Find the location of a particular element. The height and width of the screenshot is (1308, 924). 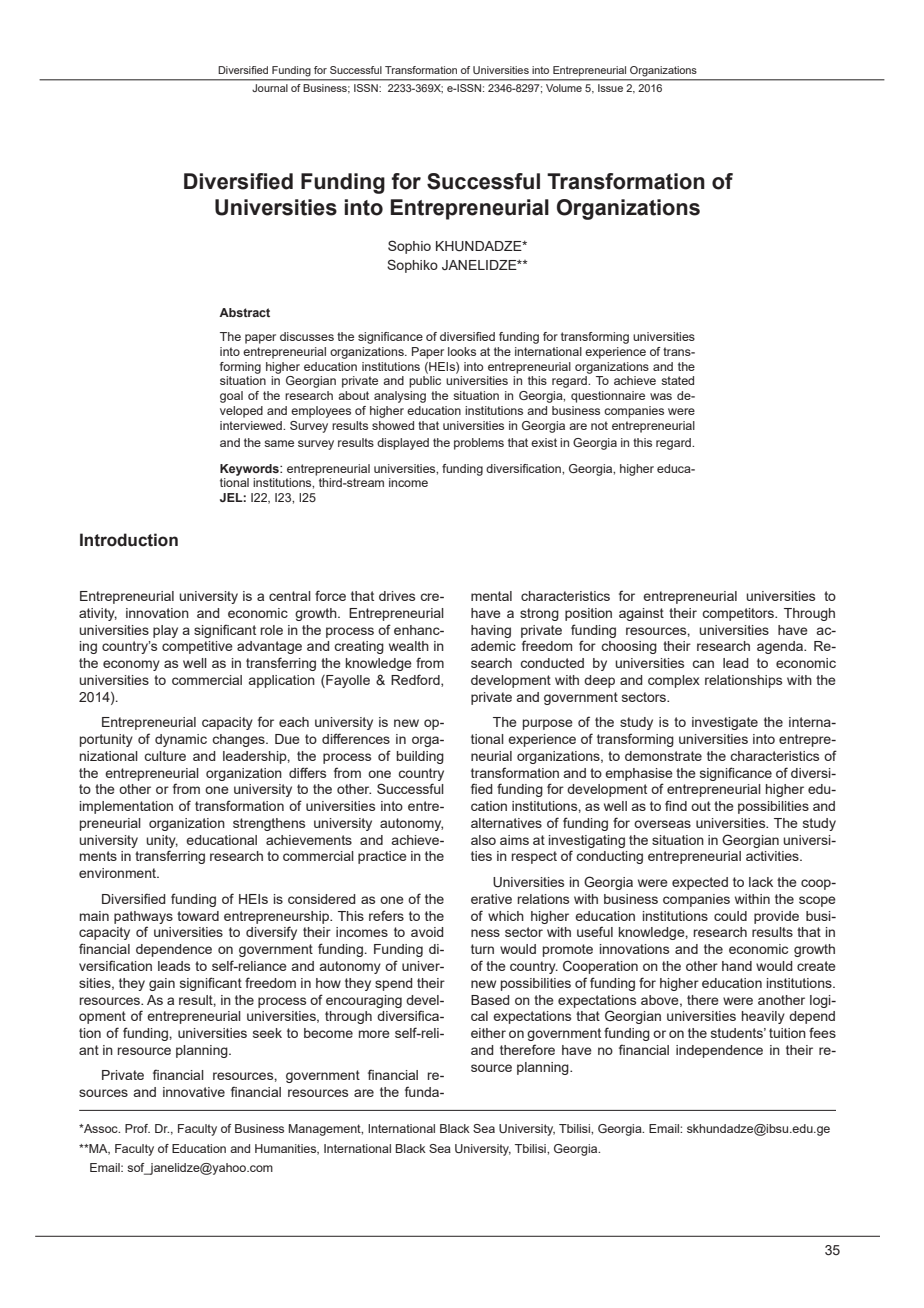

Volume is located at coordinates (564, 88).
